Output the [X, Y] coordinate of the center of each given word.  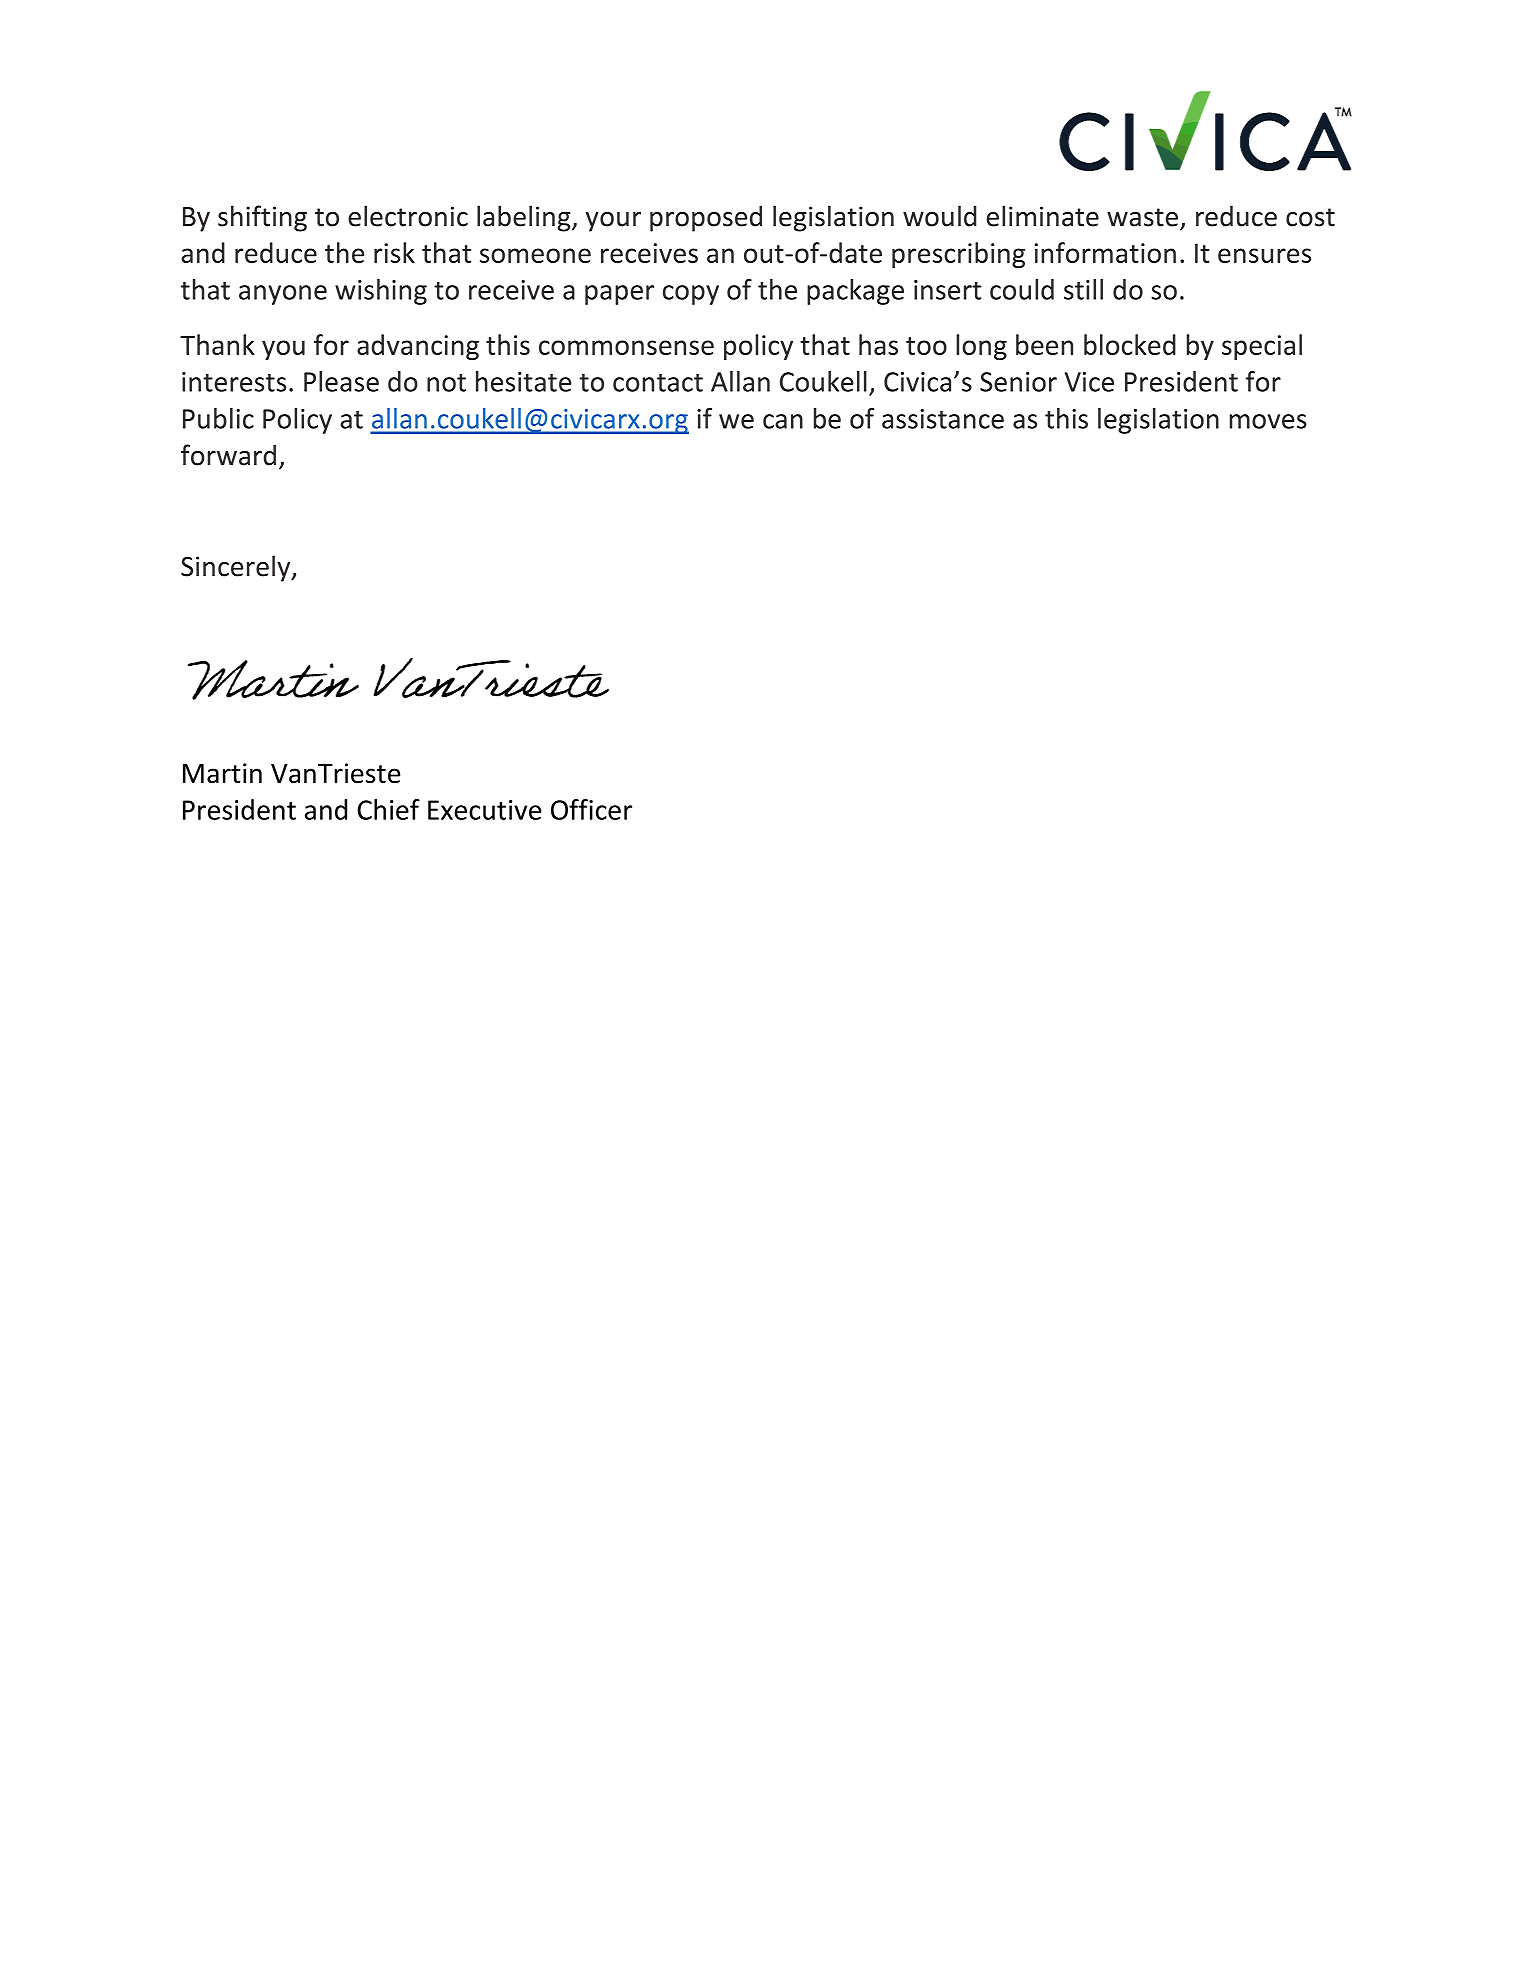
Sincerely [237, 568]
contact [658, 383]
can [783, 421]
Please [341, 381]
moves [1268, 421]
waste [1142, 217]
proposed [706, 218]
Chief [388, 809]
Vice [1089, 382]
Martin [222, 773]
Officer [591, 809]
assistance [943, 419]
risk [394, 252]
